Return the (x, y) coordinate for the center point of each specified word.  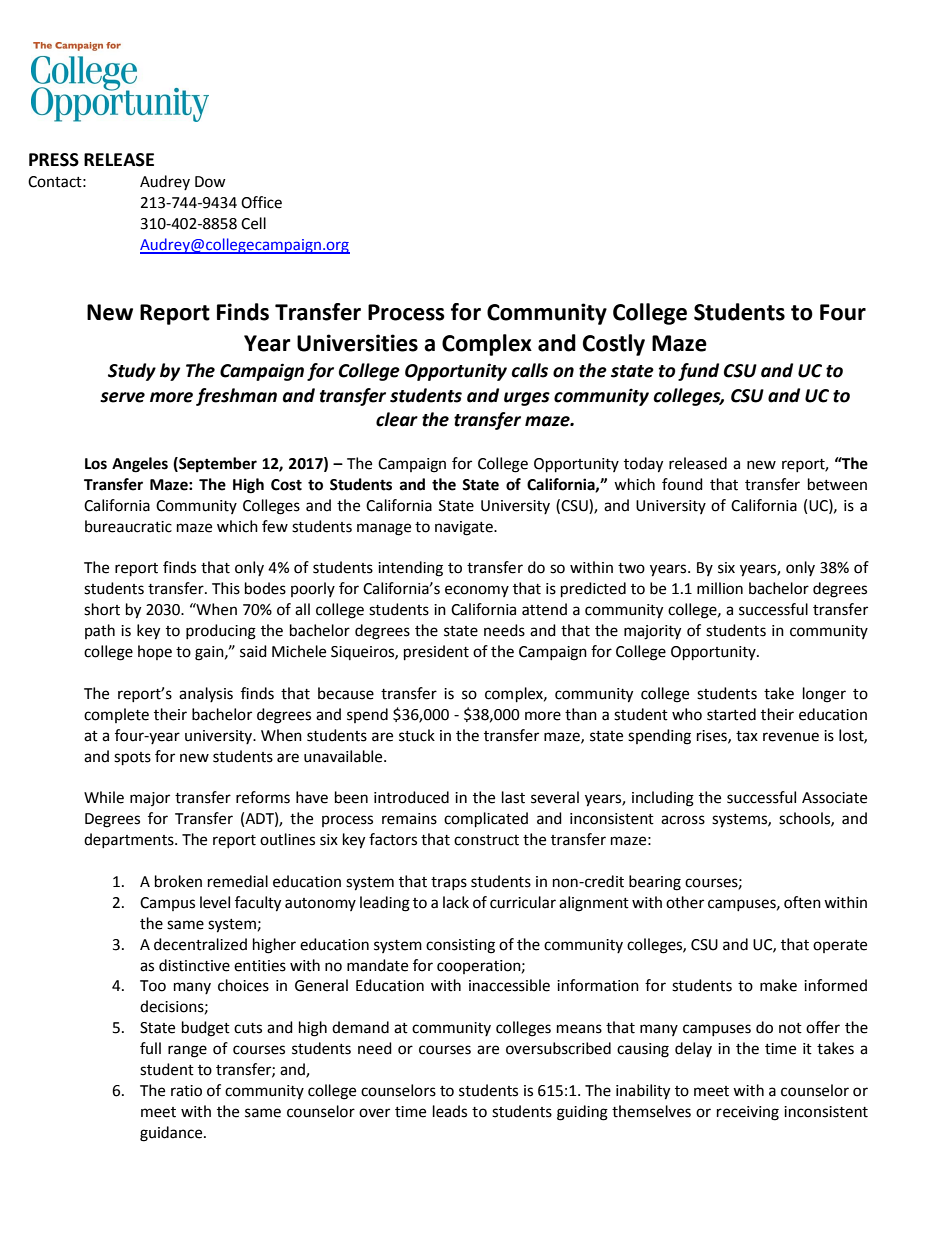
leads (450, 1111)
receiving (748, 1113)
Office (261, 202)
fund (698, 372)
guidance (172, 1134)
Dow (210, 182)
